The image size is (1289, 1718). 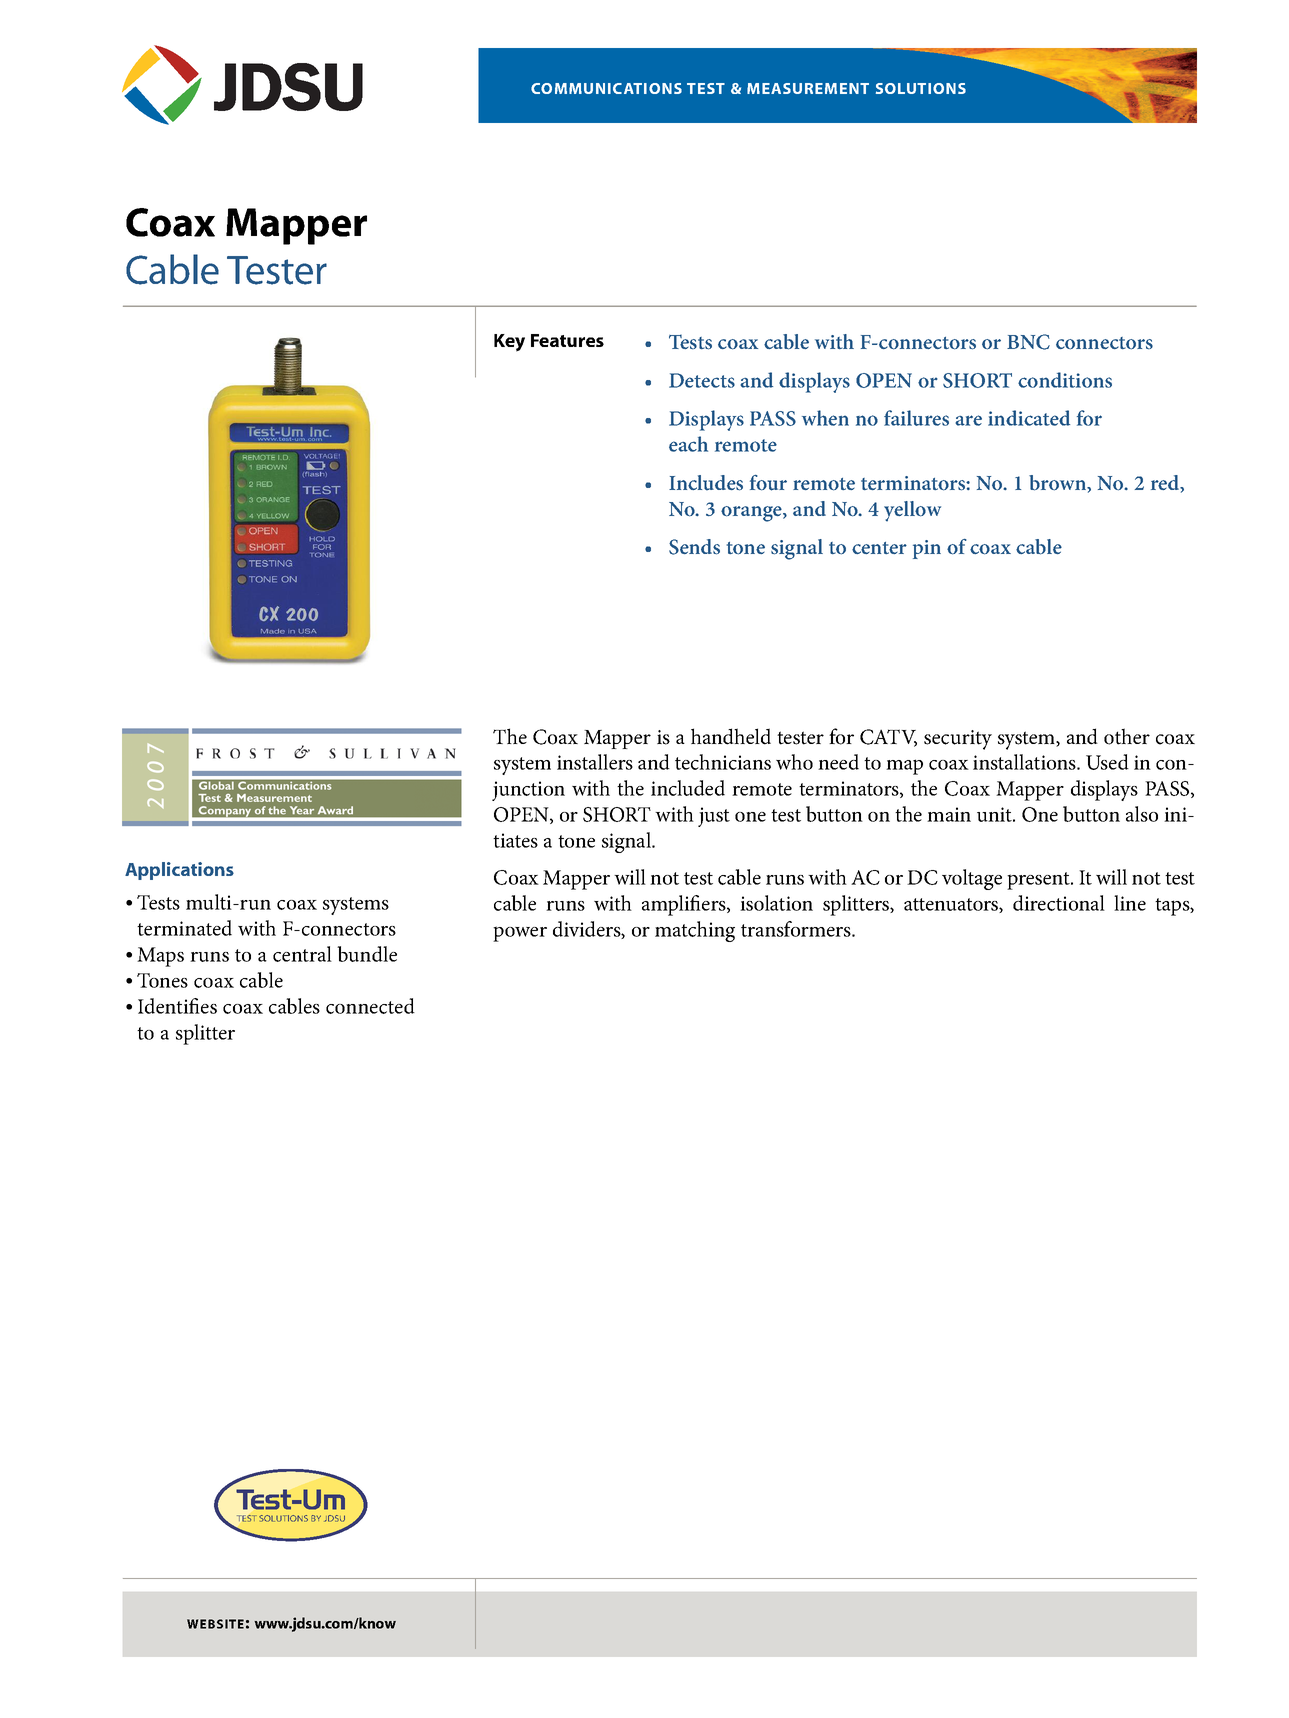 I want to click on matching, so click(x=695, y=931).
